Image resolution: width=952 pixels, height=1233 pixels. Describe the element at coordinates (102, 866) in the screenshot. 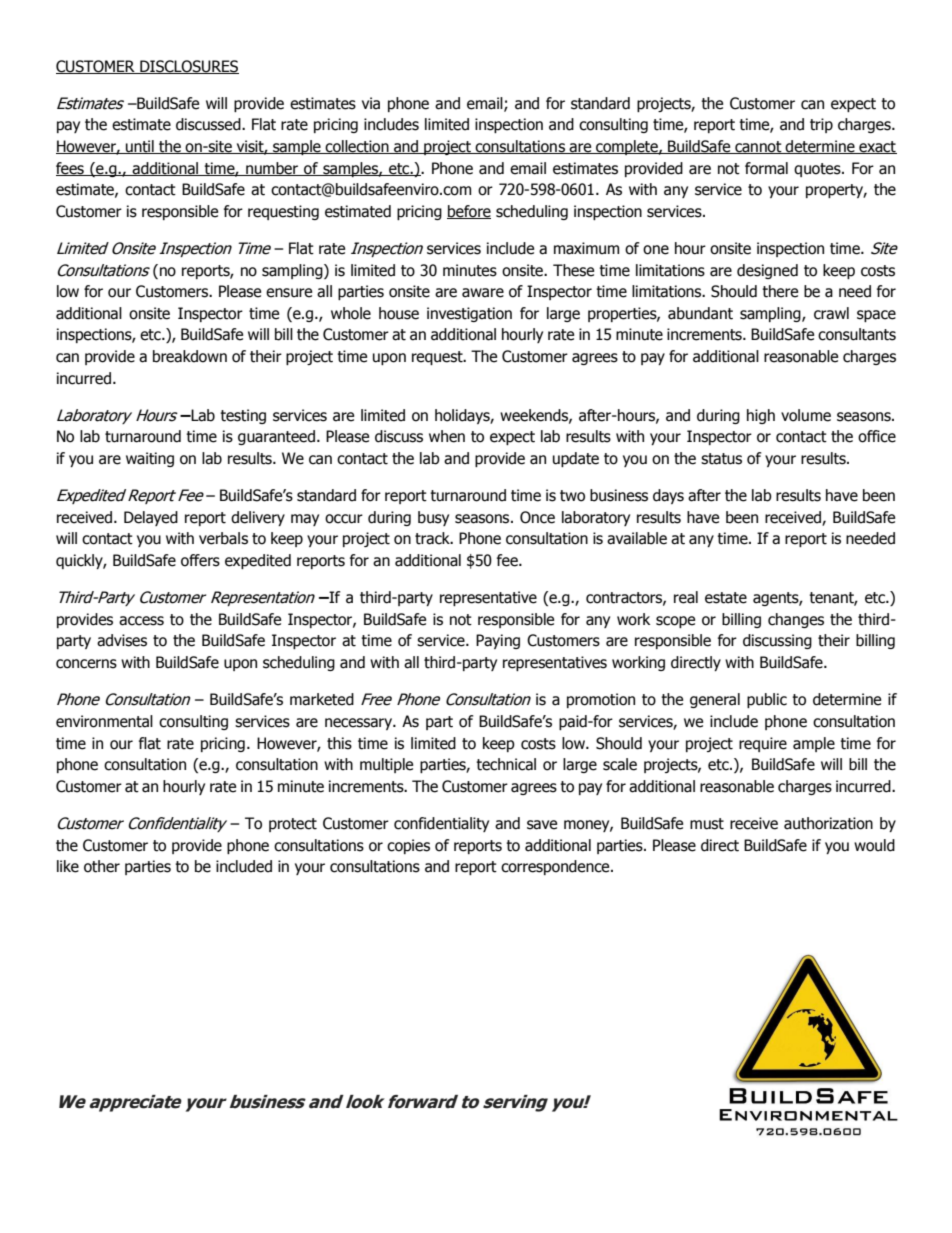

I see `other` at that location.
